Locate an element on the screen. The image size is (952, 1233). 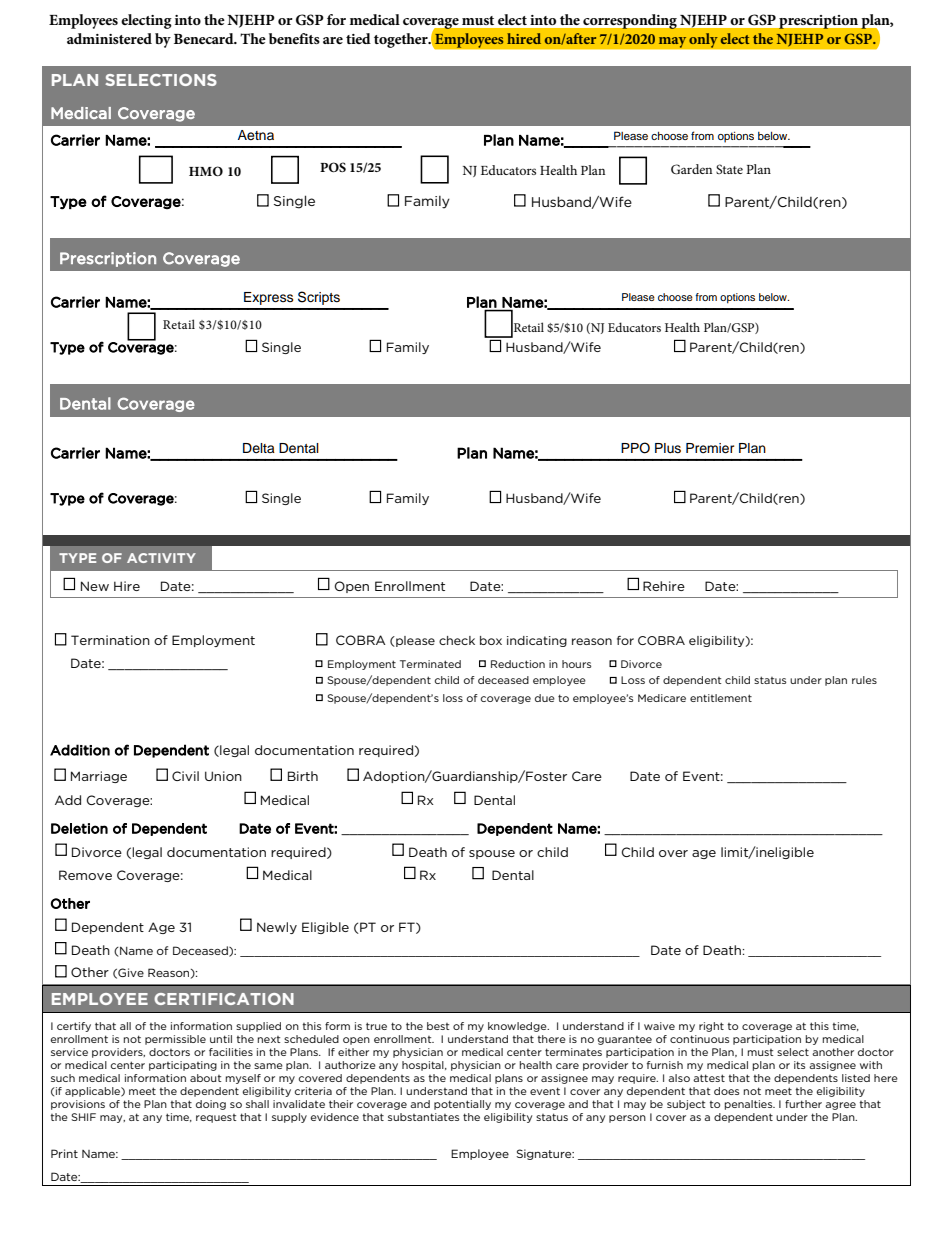
entitlement is located at coordinates (721, 698).
